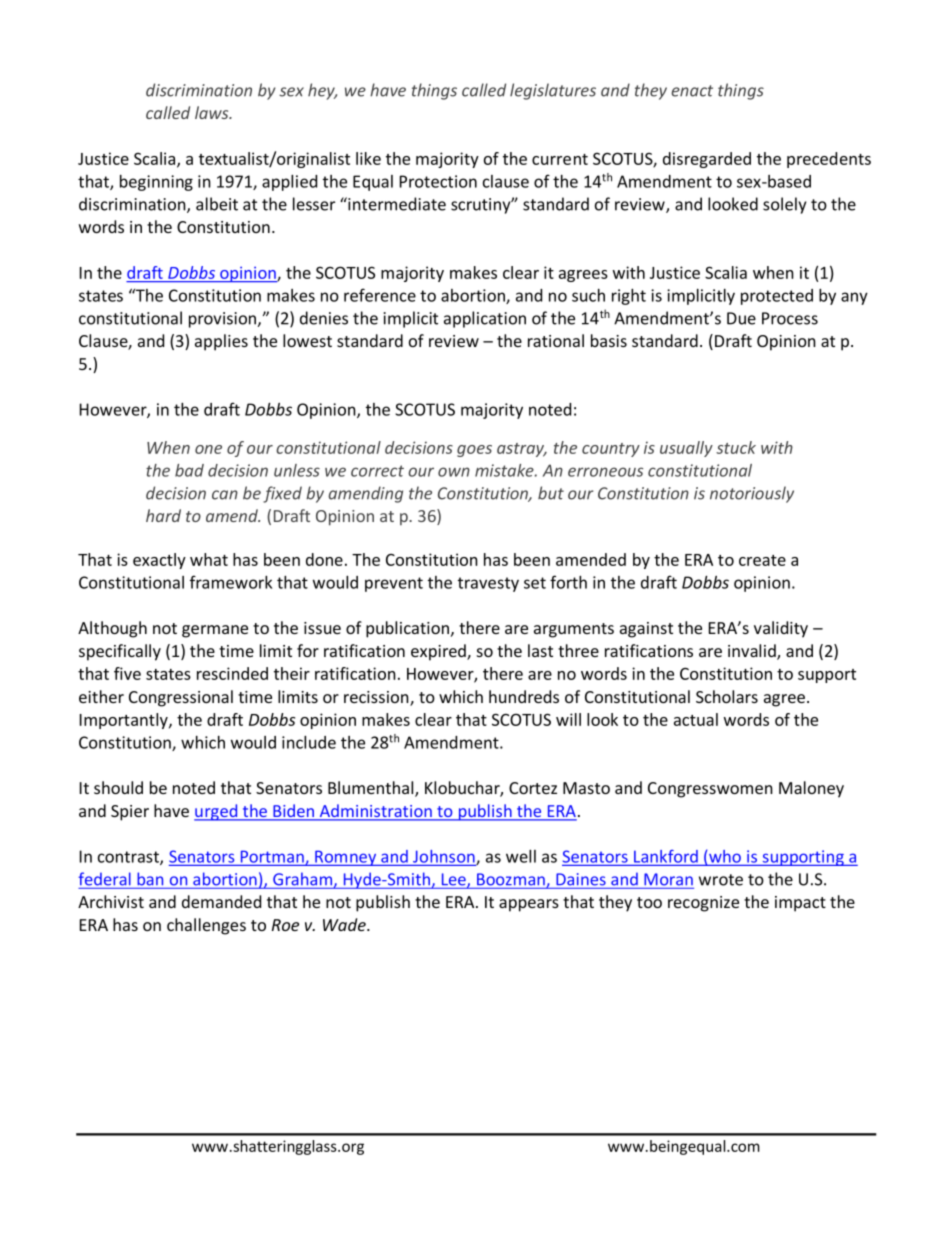  What do you see at coordinates (224, 320) in the screenshot?
I see `provision` at bounding box center [224, 320].
